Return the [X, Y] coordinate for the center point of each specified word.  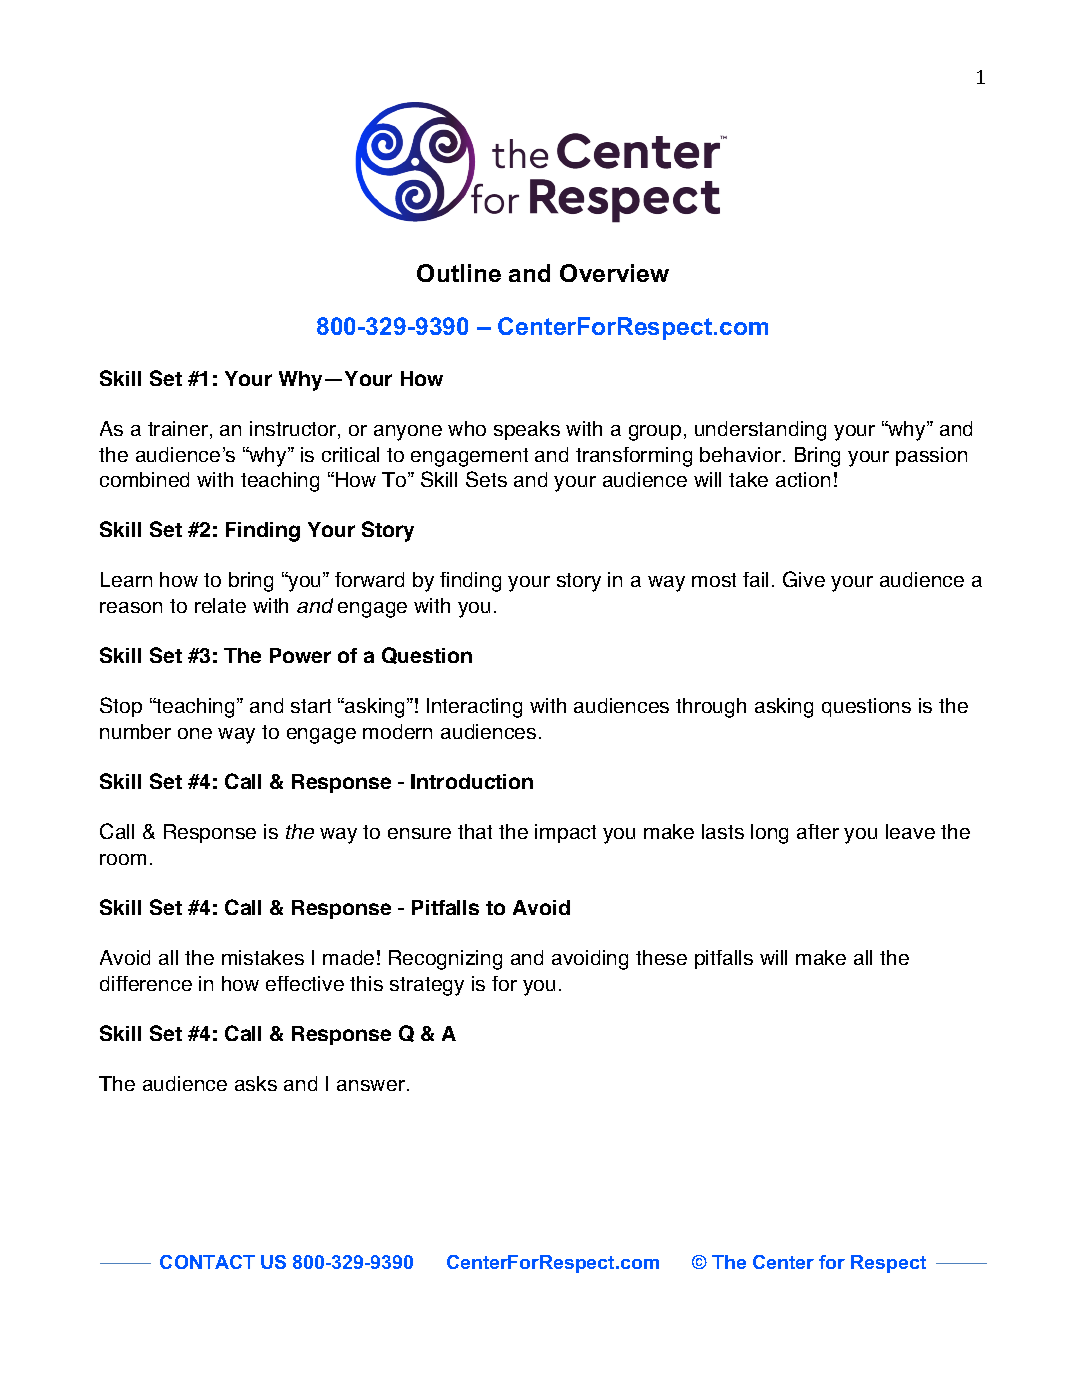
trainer [178, 428]
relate [220, 605]
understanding [760, 431]
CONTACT [207, 1262]
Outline [459, 273]
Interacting [474, 708]
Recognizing [445, 960]
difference [146, 983]
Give [804, 579]
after [818, 831]
